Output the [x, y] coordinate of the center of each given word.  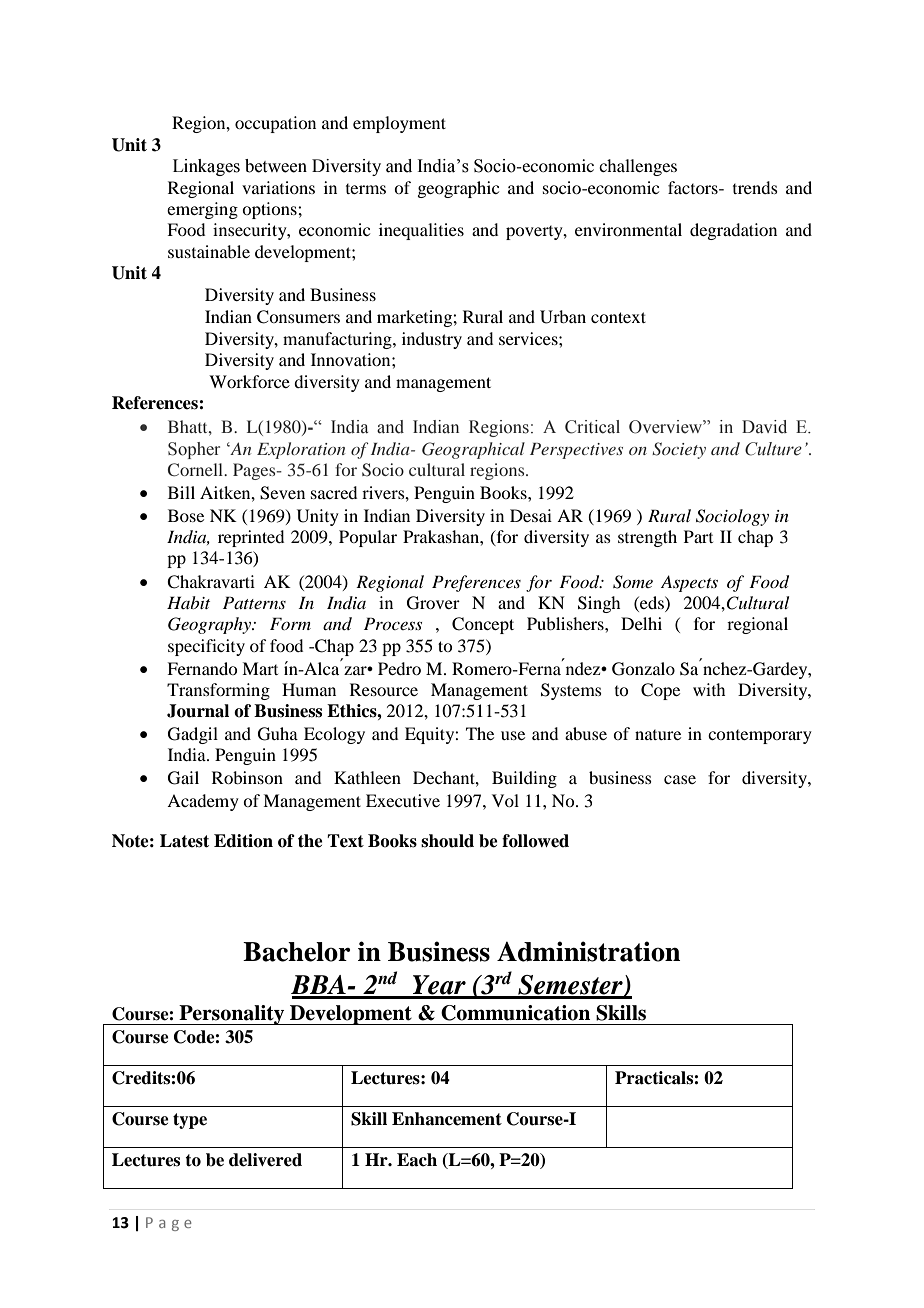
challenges [638, 167]
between [276, 166]
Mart [260, 668]
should [447, 841]
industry [432, 340]
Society [679, 450]
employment [399, 124]
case [680, 779]
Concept [483, 625]
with [709, 689]
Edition [243, 841]
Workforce [249, 381]
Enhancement [447, 1119]
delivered [265, 1160]
